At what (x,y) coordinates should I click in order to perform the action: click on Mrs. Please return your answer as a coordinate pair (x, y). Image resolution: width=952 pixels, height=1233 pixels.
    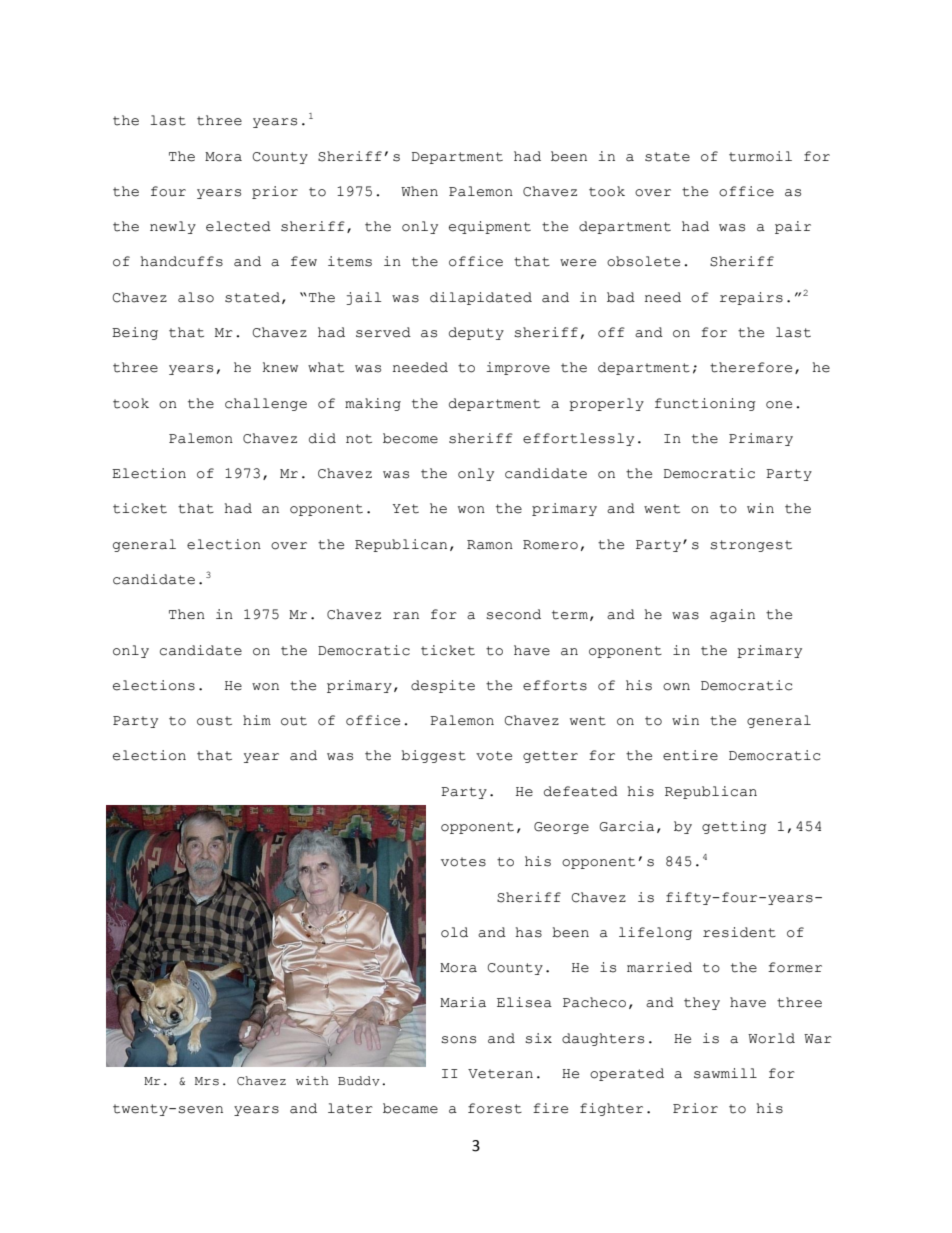
    Looking at the image, I should click on (207, 1081).
